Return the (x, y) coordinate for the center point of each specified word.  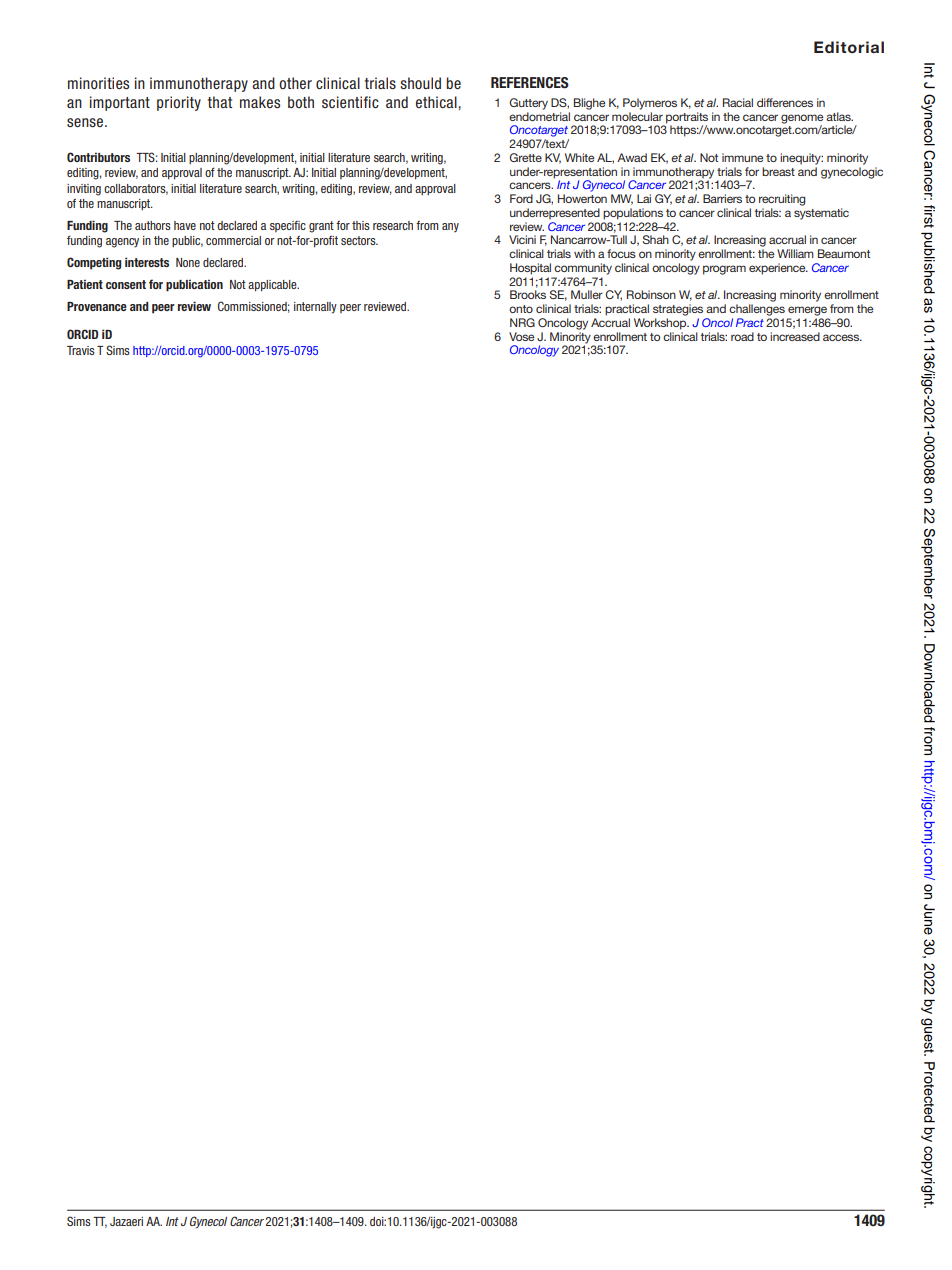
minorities (98, 83)
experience (778, 269)
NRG (522, 322)
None (188, 262)
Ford (521, 198)
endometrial (539, 116)
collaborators (136, 189)
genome (802, 120)
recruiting (782, 200)
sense (86, 122)
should (420, 83)
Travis (81, 350)
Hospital (530, 269)
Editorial (849, 47)
